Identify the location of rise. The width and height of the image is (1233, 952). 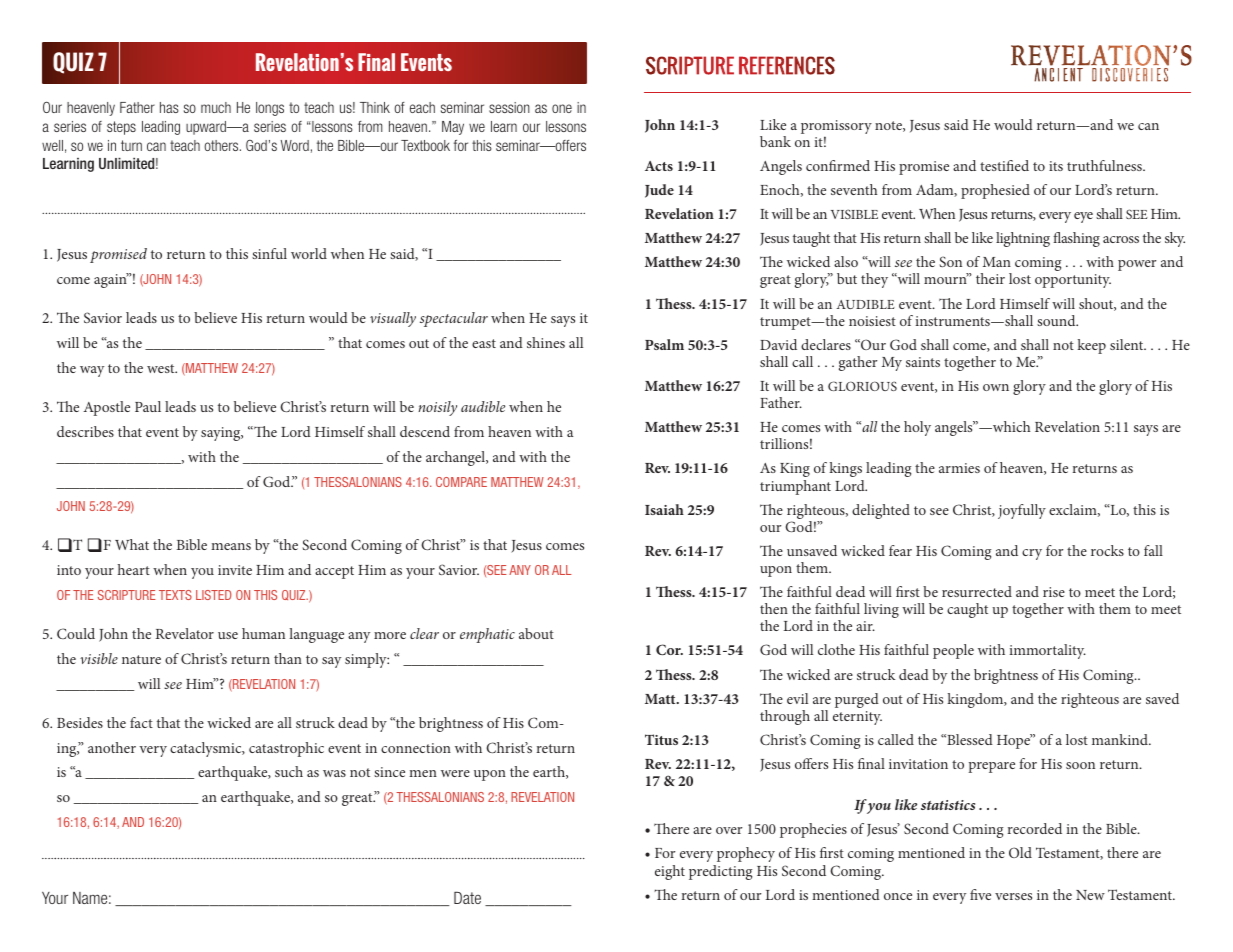
(1054, 592).
